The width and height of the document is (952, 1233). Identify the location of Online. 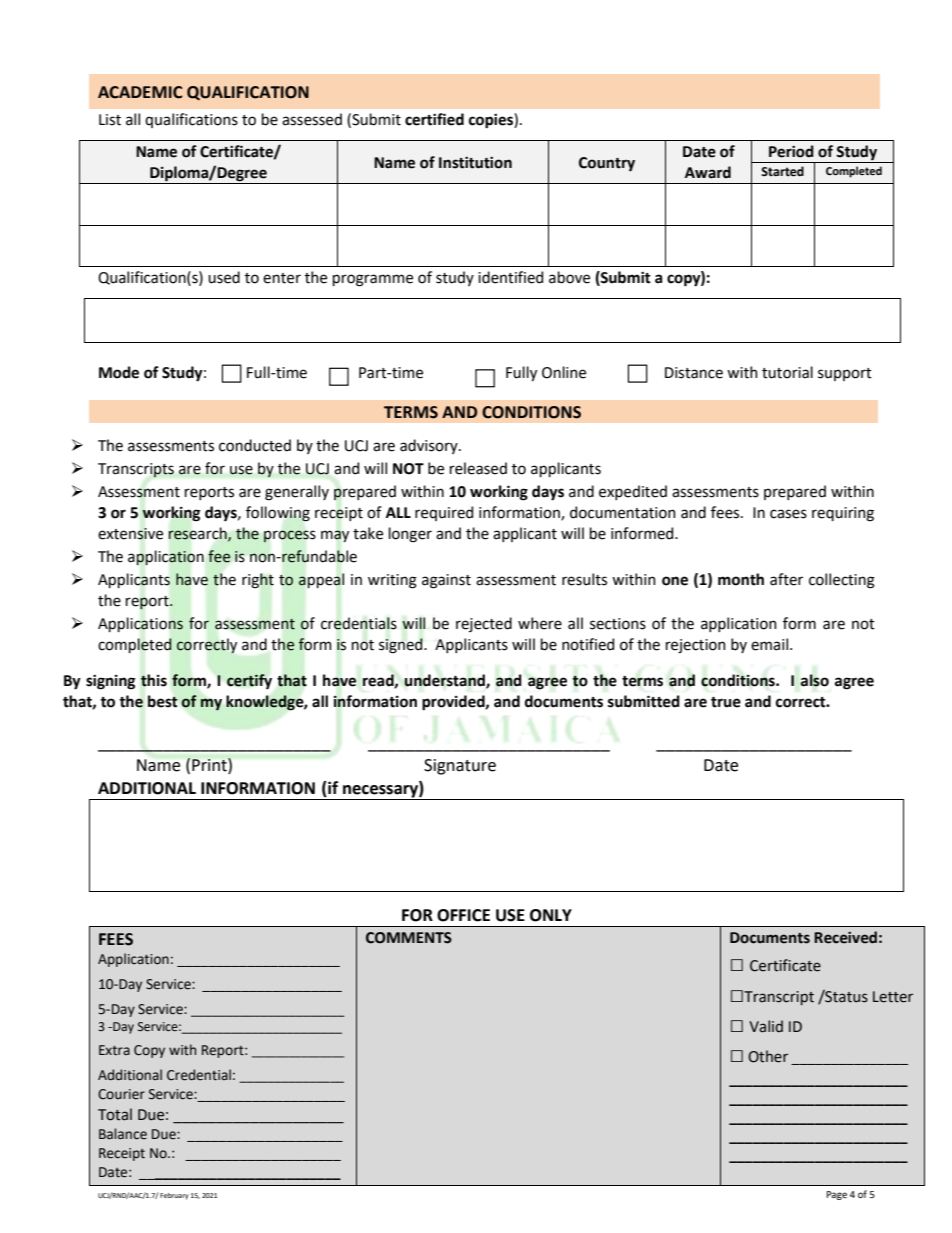
(564, 372).
